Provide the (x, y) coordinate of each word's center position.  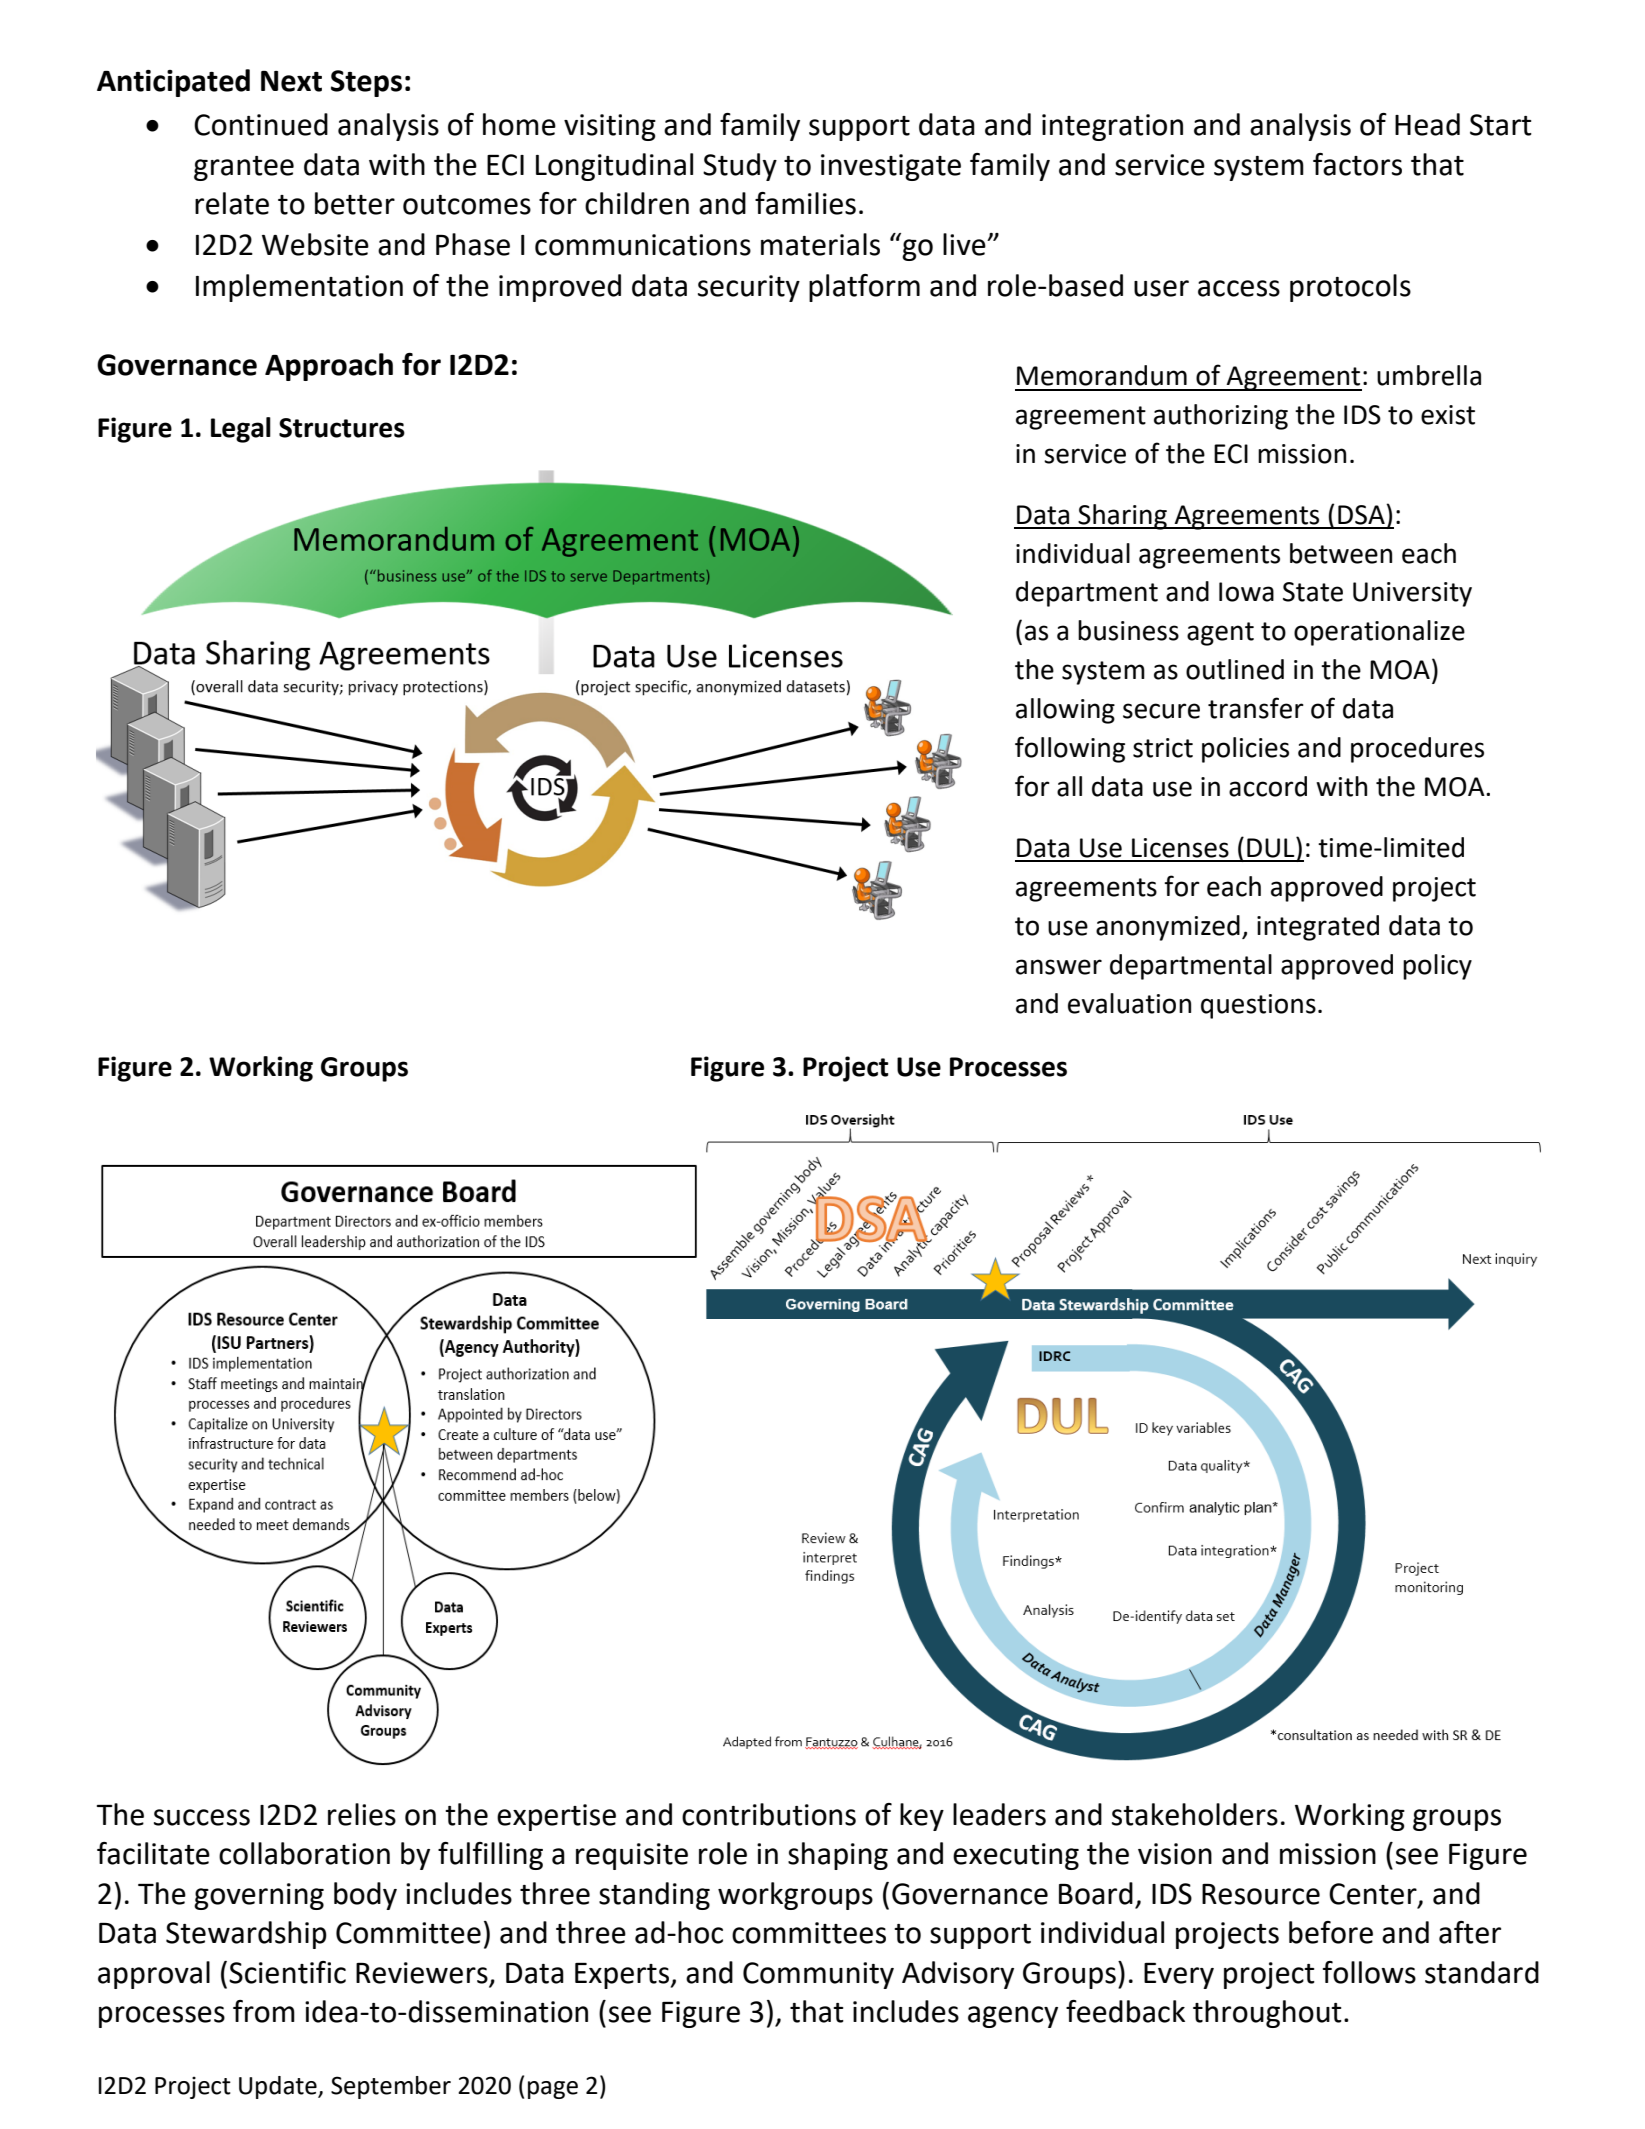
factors (1357, 164)
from (264, 2011)
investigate (891, 167)
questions (1258, 1006)
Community (818, 1975)
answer (1059, 967)
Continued (261, 124)
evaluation (1129, 1003)
